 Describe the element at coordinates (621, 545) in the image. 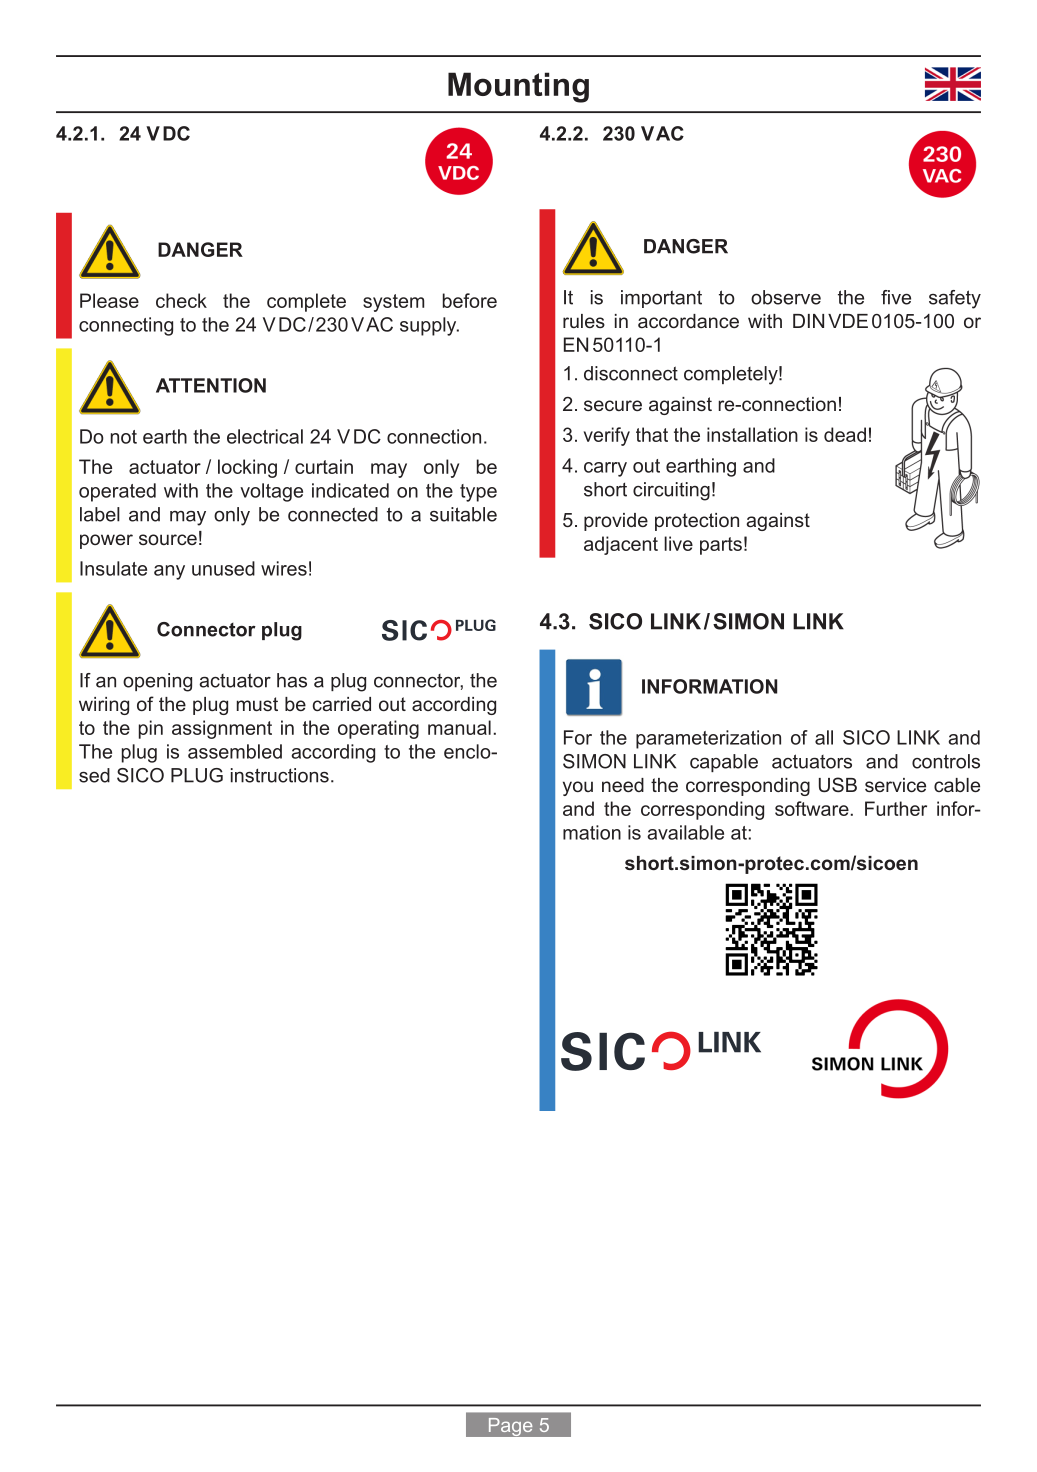

I see `adjacent` at that location.
